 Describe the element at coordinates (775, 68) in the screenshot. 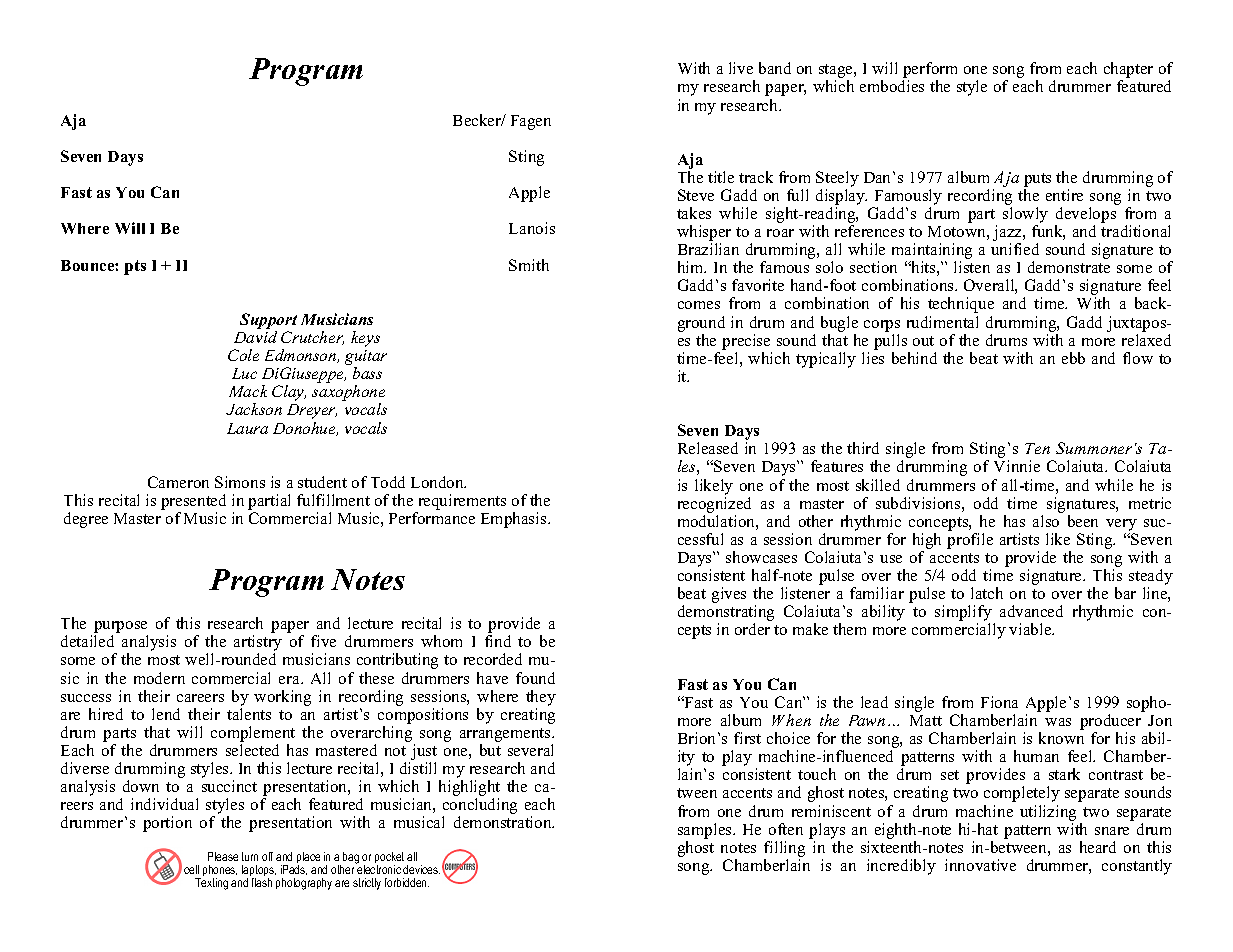

I see `band` at that location.
